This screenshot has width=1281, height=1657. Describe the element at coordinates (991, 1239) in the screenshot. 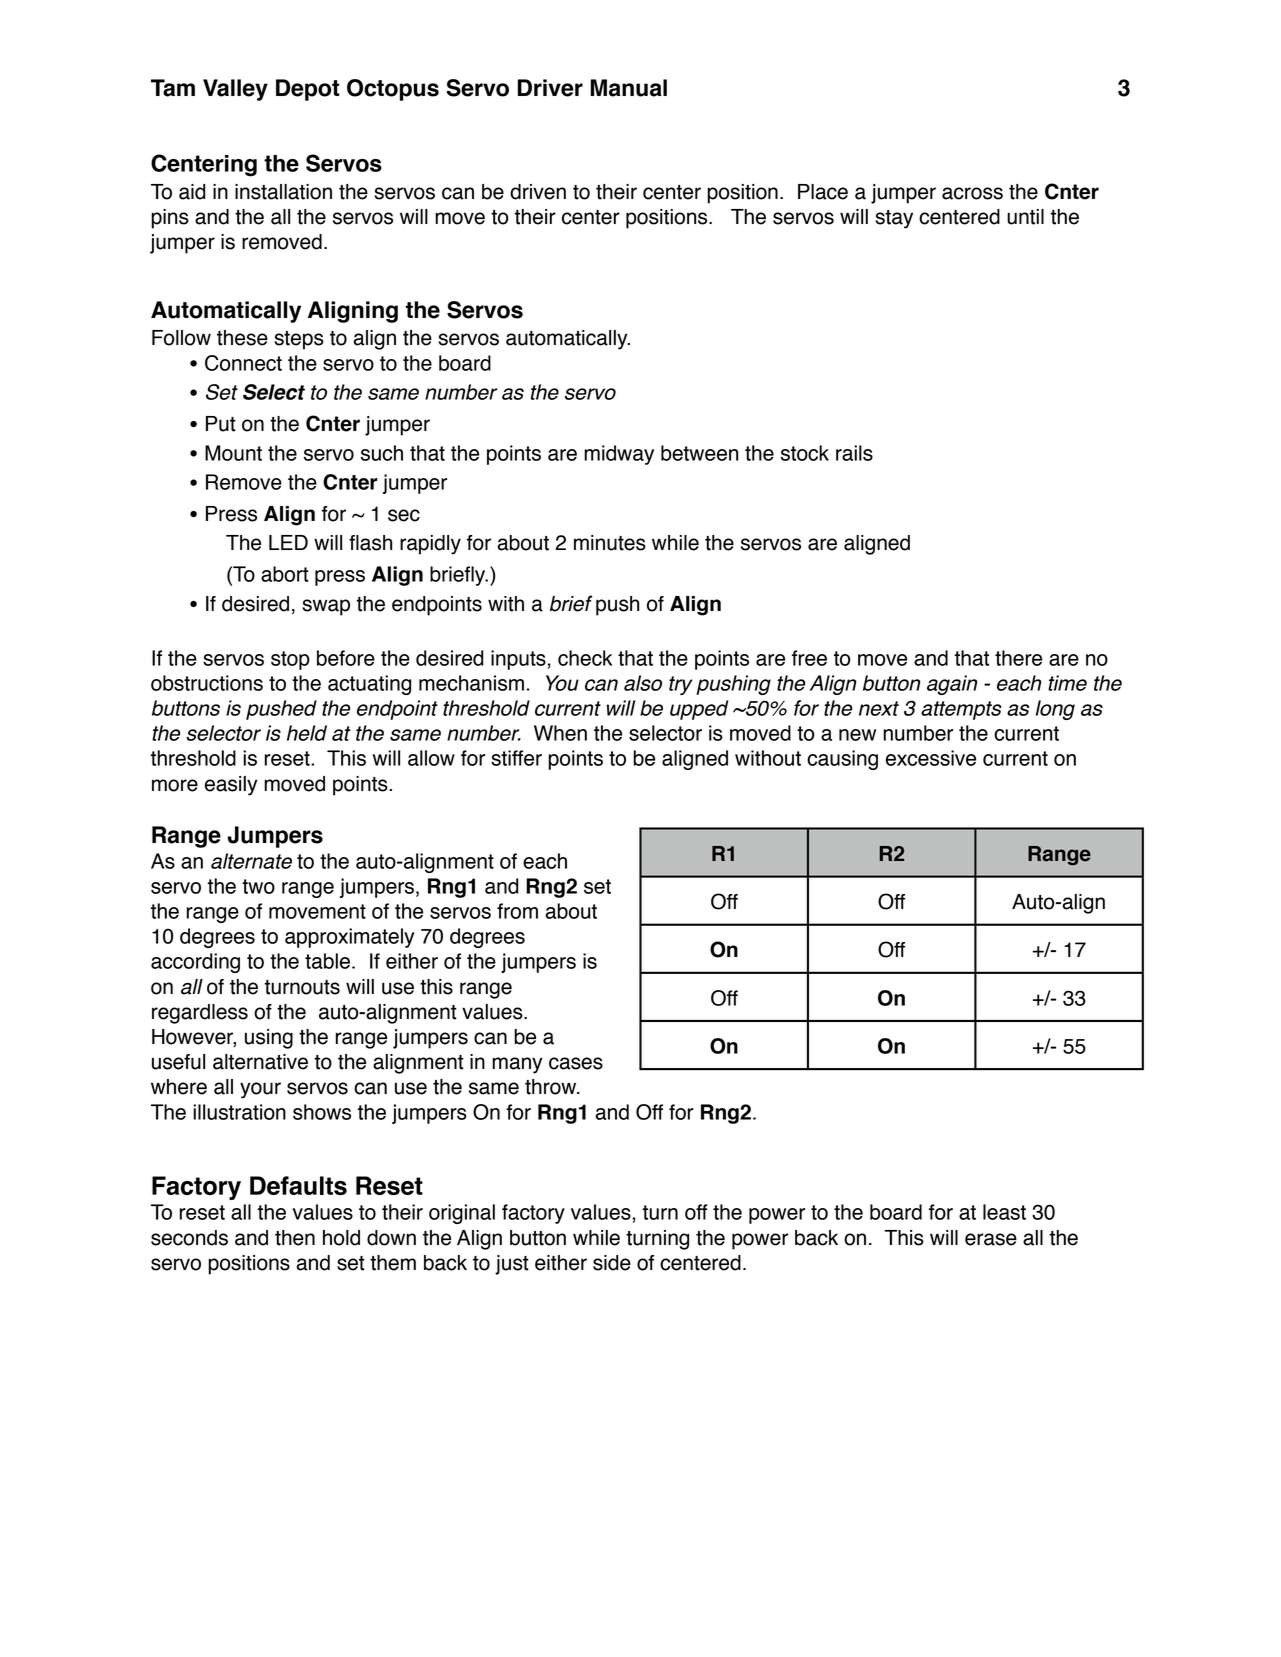

I see `erase` at that location.
